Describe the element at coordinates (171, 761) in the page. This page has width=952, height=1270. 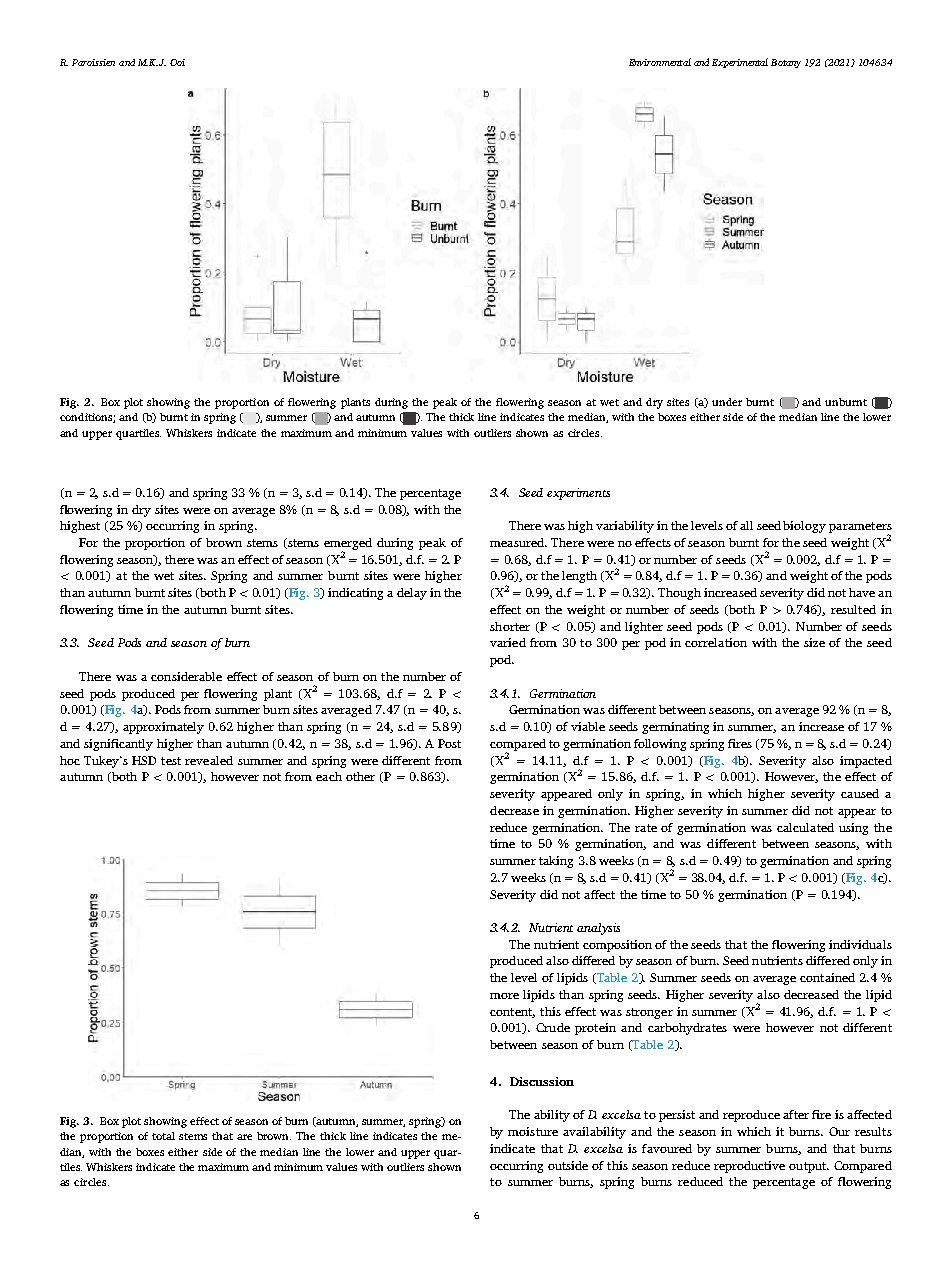
I see `test` at that location.
